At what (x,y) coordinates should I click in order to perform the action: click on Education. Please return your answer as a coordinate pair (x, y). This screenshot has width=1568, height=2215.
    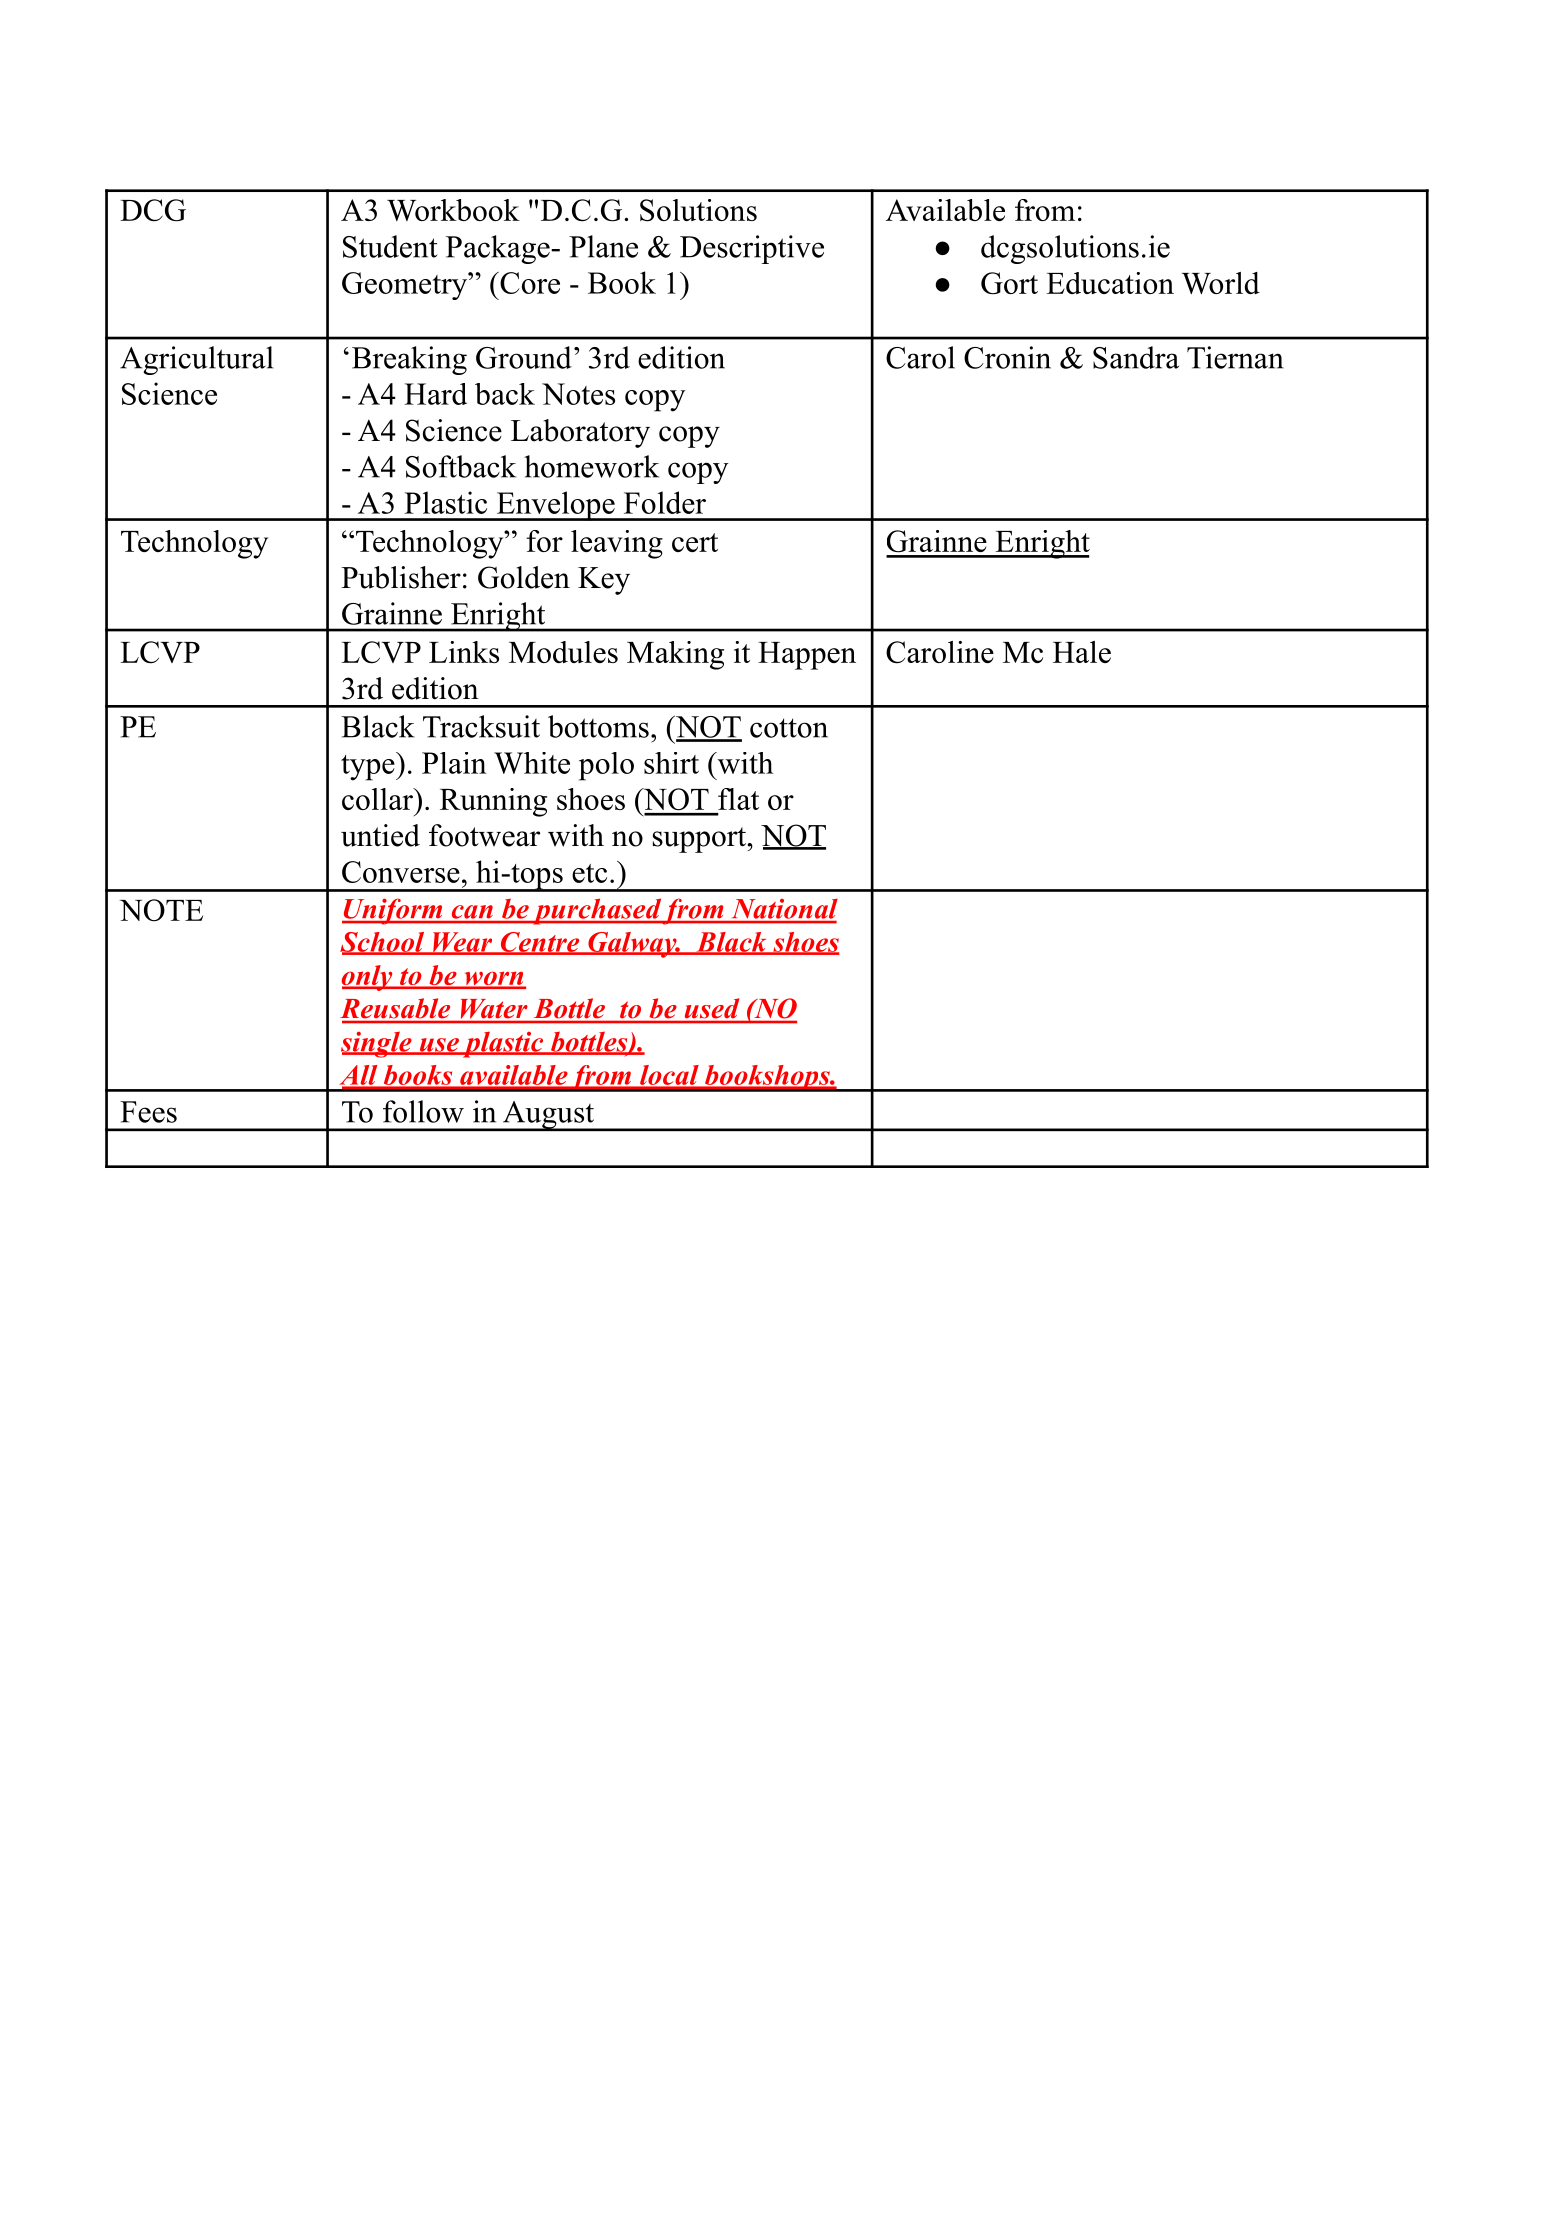
    Looking at the image, I should click on (1110, 283).
